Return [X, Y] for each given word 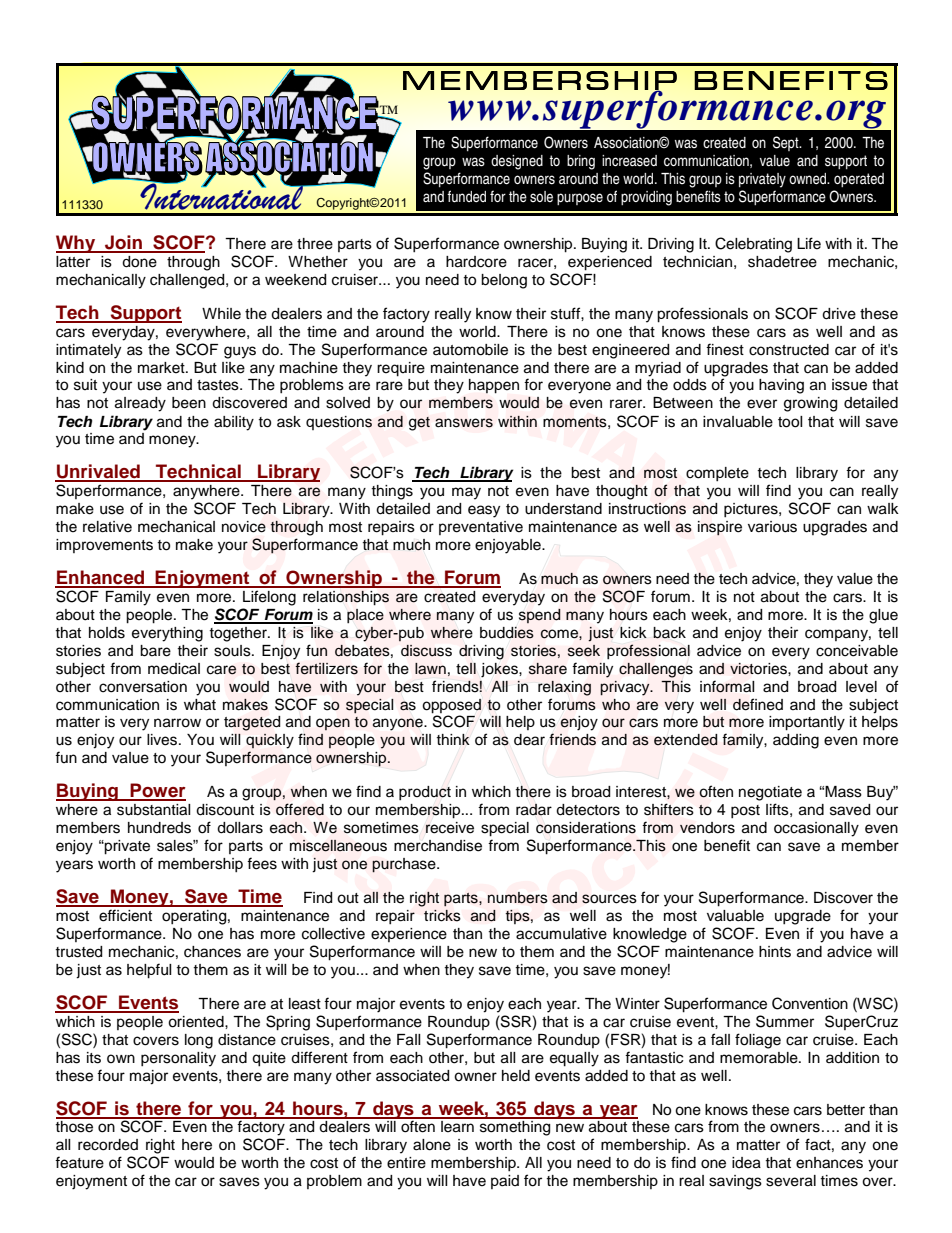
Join [123, 243]
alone [432, 1145]
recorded [108, 1145]
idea [746, 1163]
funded [466, 196]
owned [809, 178]
